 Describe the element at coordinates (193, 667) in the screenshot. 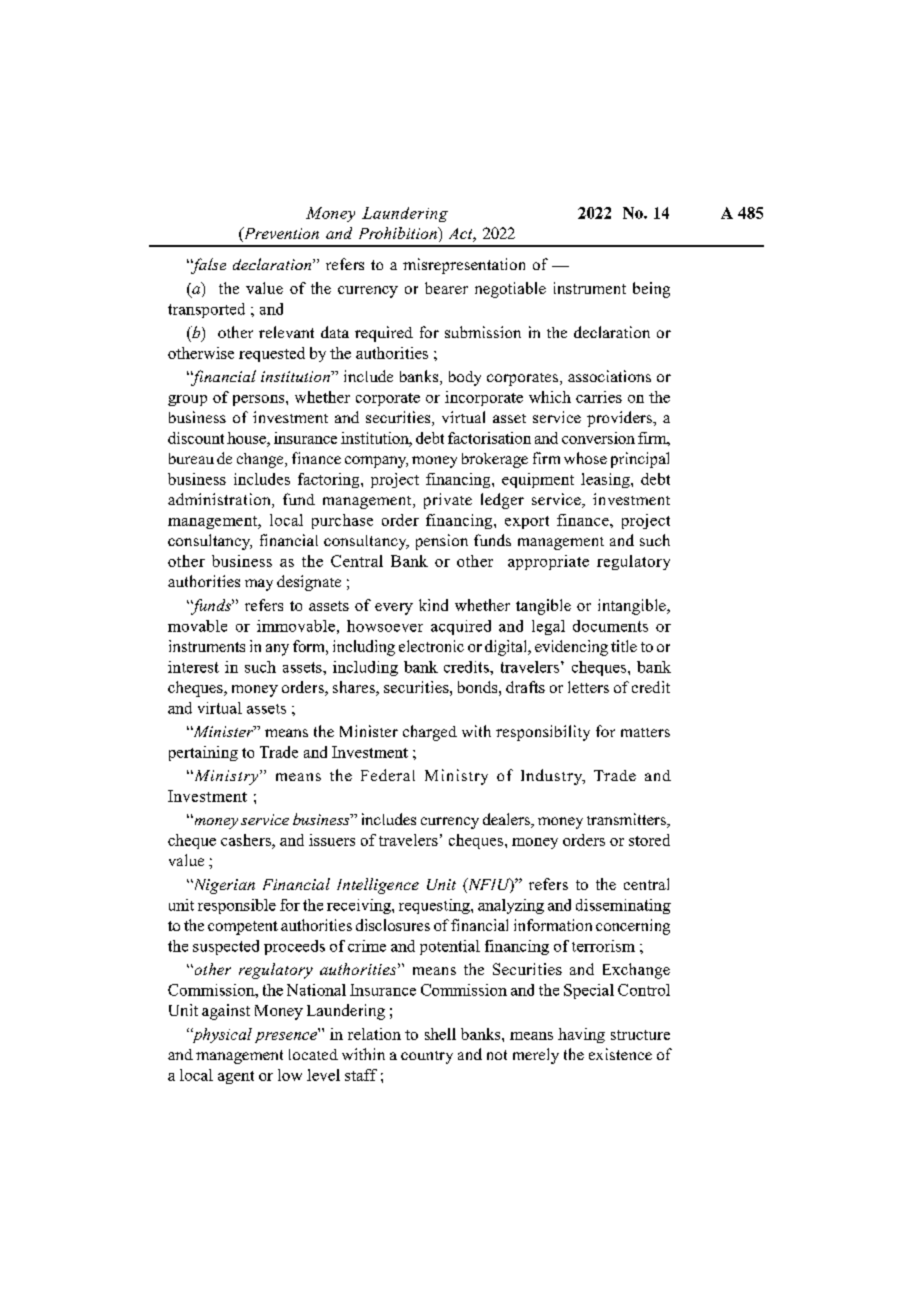

I see `interest` at that location.
